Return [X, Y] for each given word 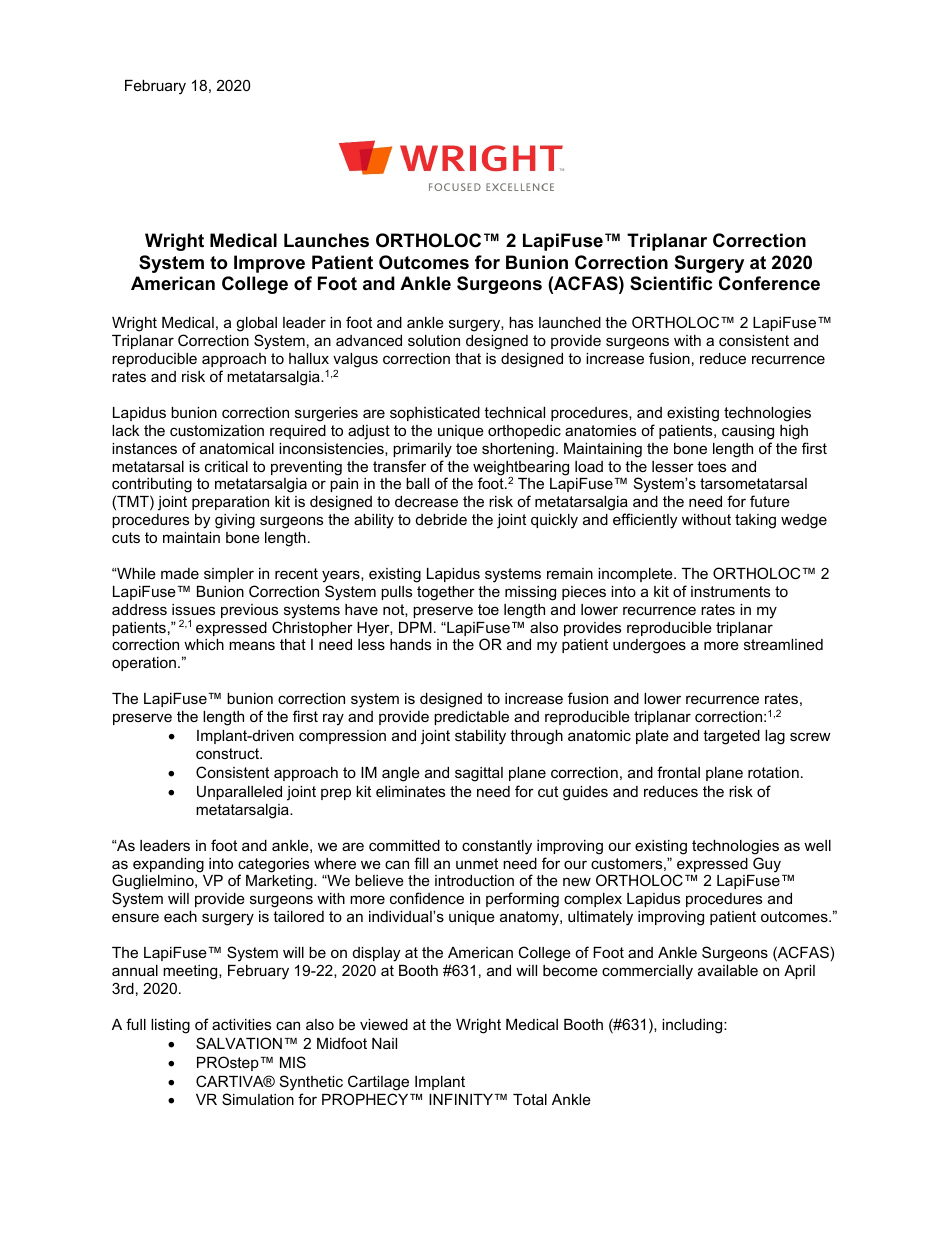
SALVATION [239, 1043]
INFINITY [462, 1099]
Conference [769, 283]
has [521, 322]
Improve [269, 264]
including [693, 1026]
